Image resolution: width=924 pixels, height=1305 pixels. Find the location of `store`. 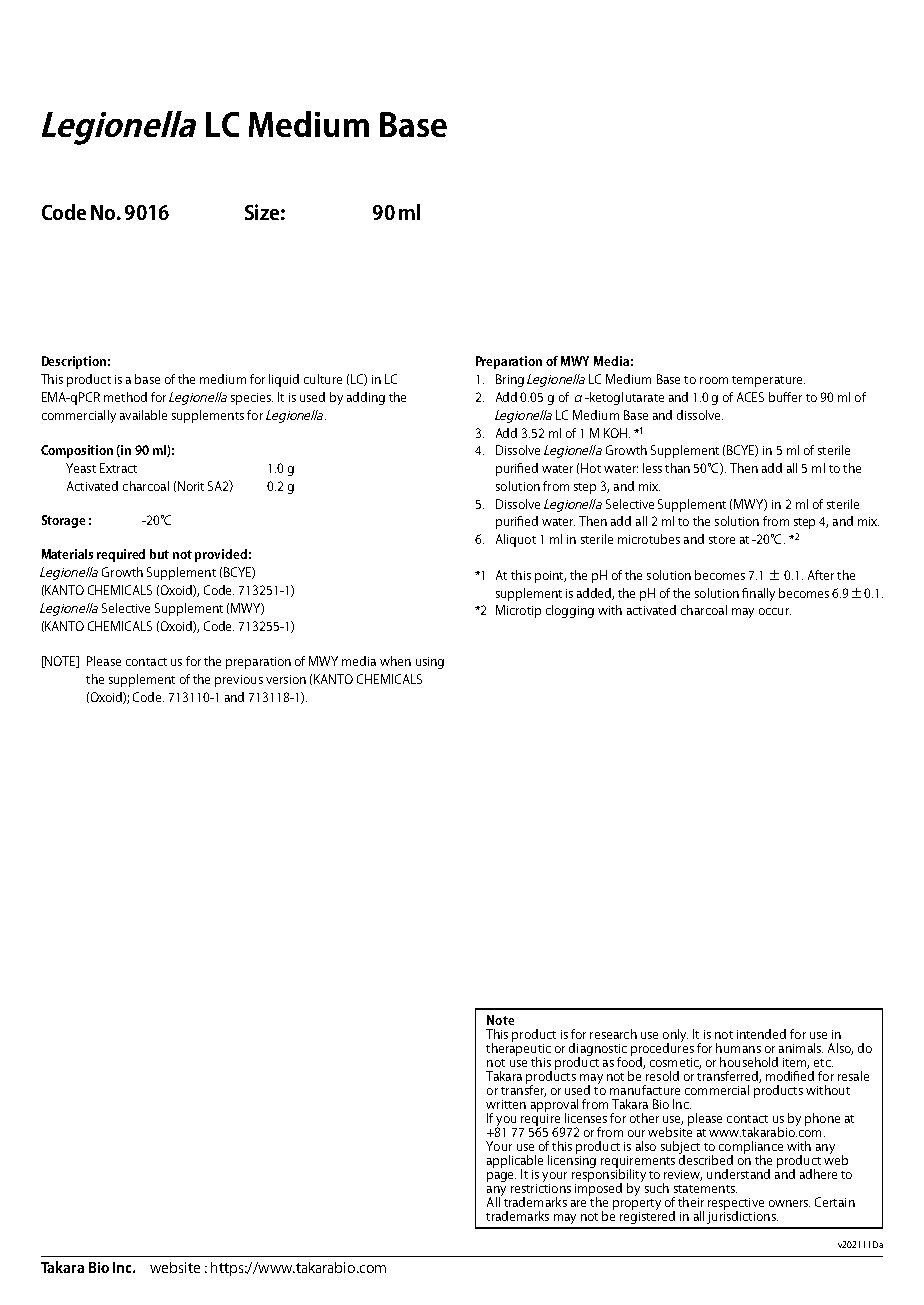

store is located at coordinates (722, 540).
